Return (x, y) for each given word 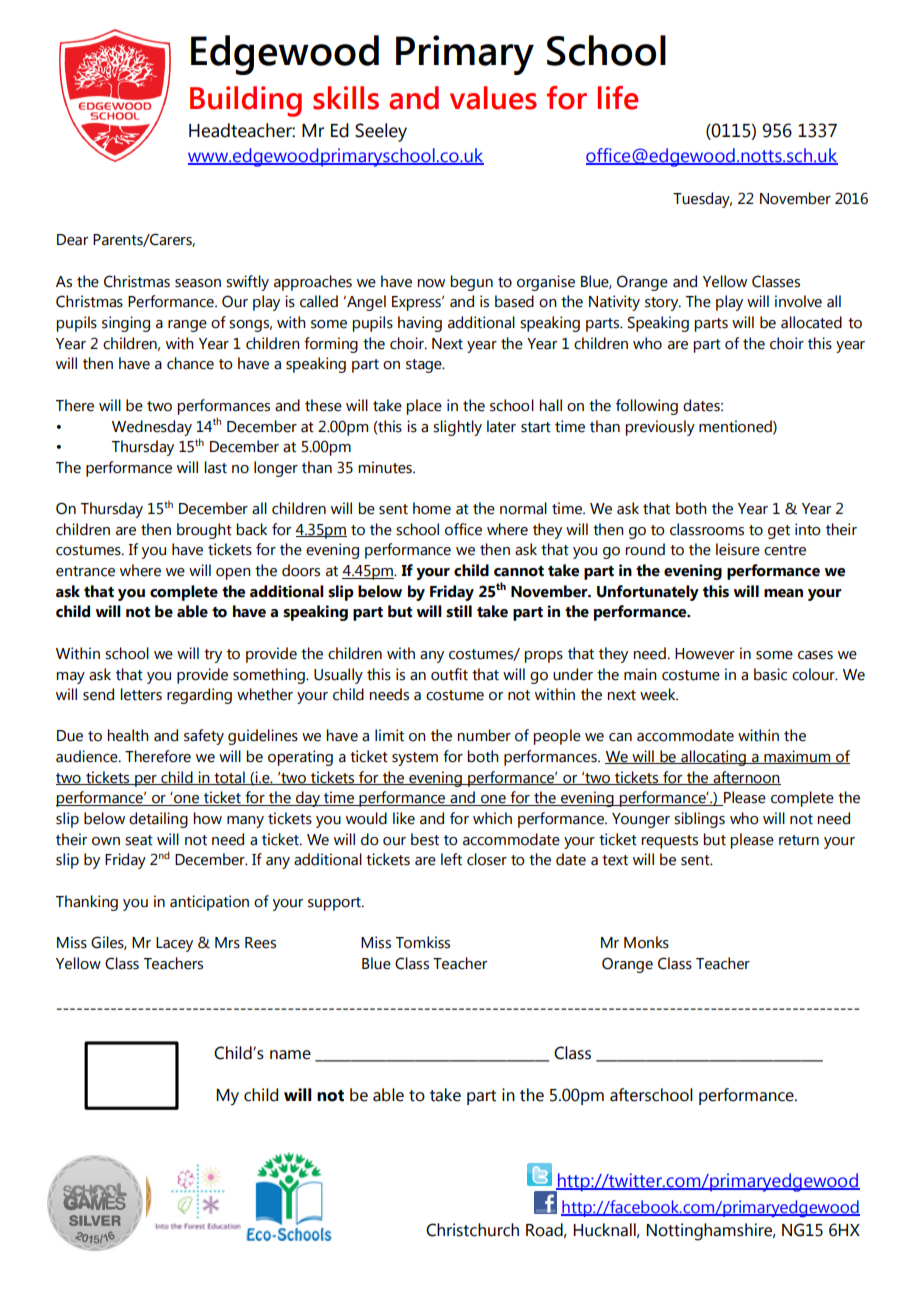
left (451, 859)
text (615, 860)
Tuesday (702, 200)
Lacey (174, 944)
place (424, 407)
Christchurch (472, 1230)
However (705, 654)
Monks (646, 942)
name (290, 1055)
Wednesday (152, 428)
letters (141, 694)
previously (660, 428)
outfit (449, 674)
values (493, 98)
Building (246, 101)
